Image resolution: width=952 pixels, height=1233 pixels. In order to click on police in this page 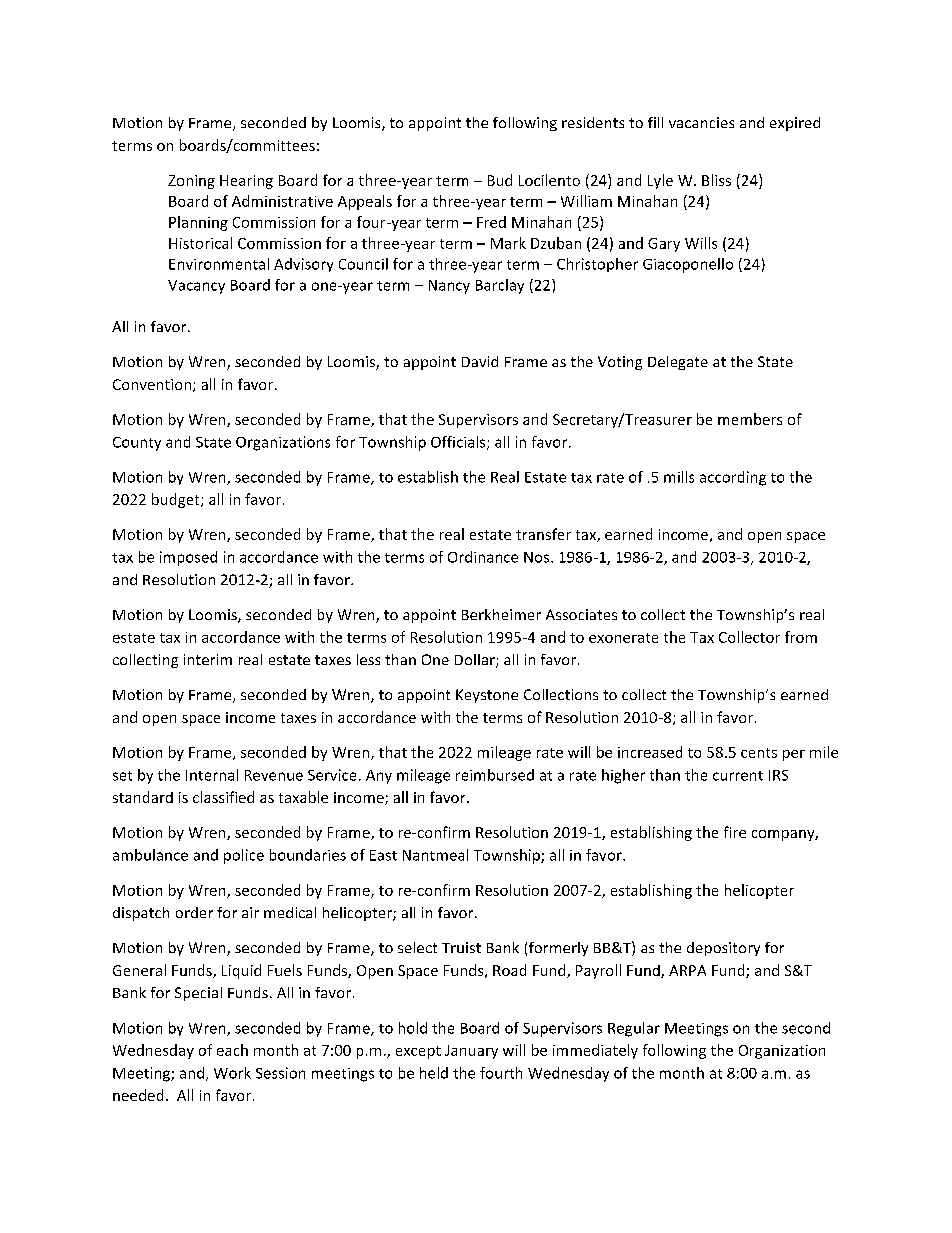, I will do `click(244, 856)`.
